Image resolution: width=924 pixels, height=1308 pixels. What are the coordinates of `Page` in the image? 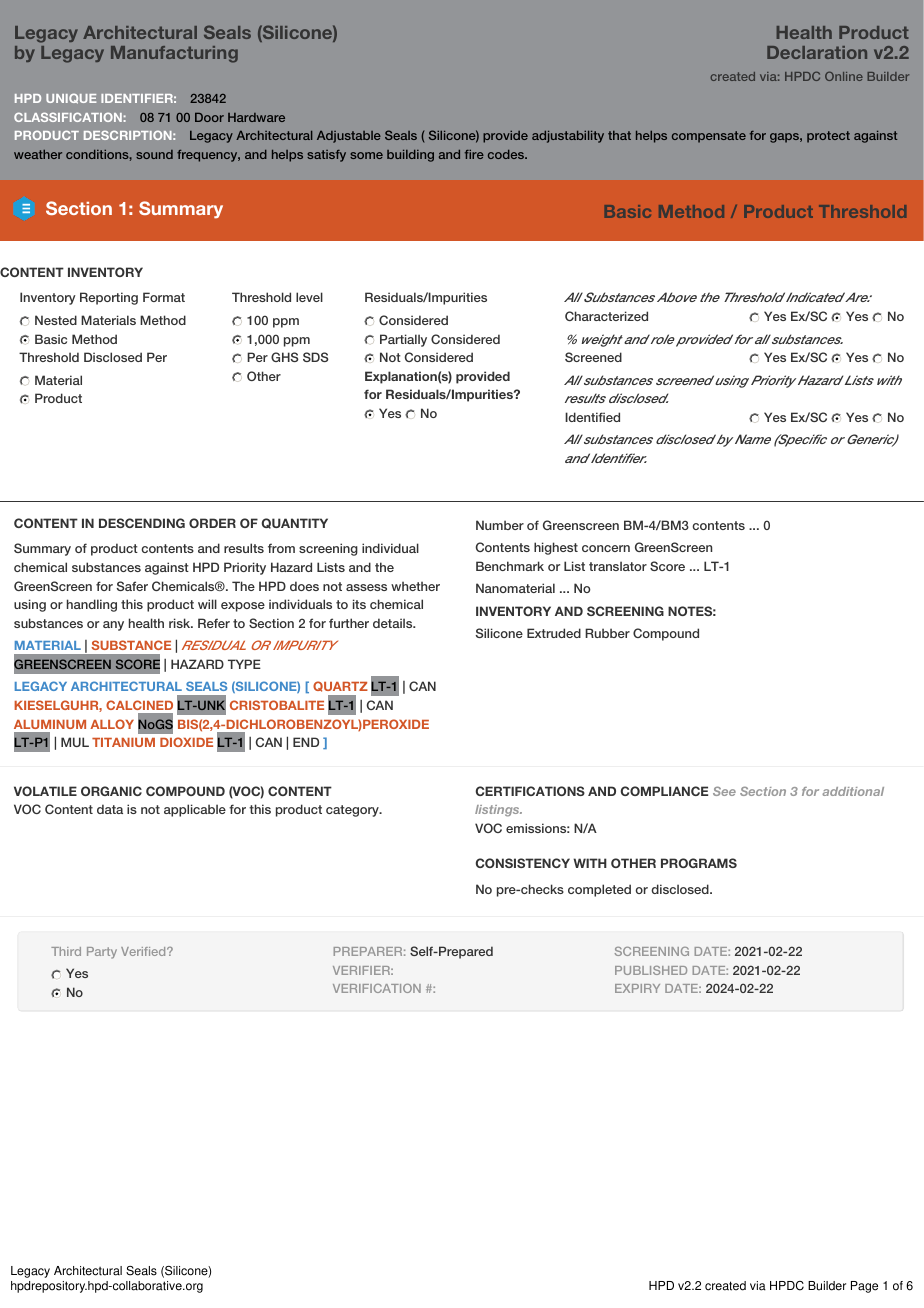 It's located at (864, 1287).
